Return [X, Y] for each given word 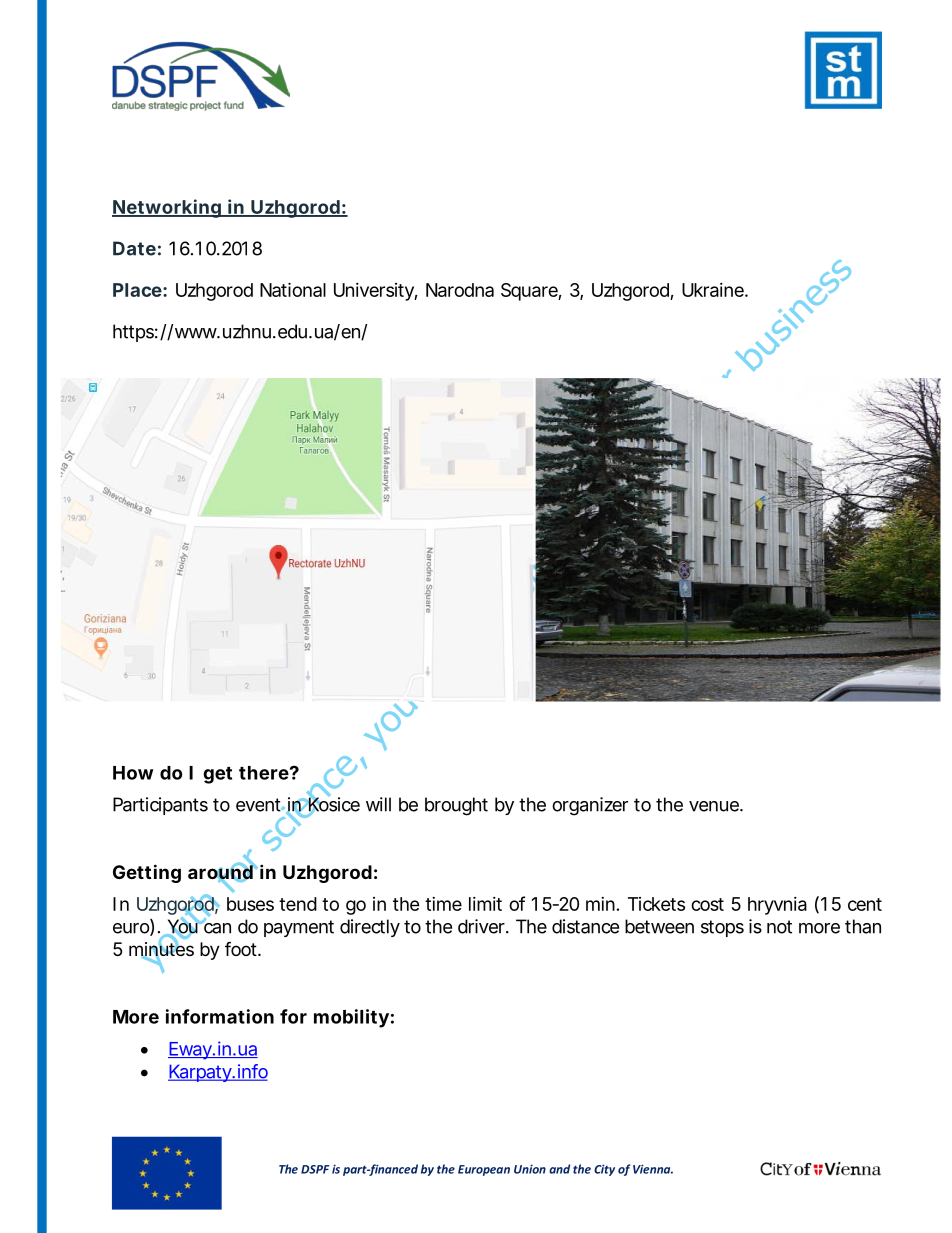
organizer [590, 806]
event [260, 805]
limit [485, 904]
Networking [168, 208]
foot [243, 948]
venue [716, 806]
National [293, 289]
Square [531, 292]
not [779, 927]
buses [250, 904]
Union [530, 1169]
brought [456, 806]
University [375, 292]
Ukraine [715, 290]
